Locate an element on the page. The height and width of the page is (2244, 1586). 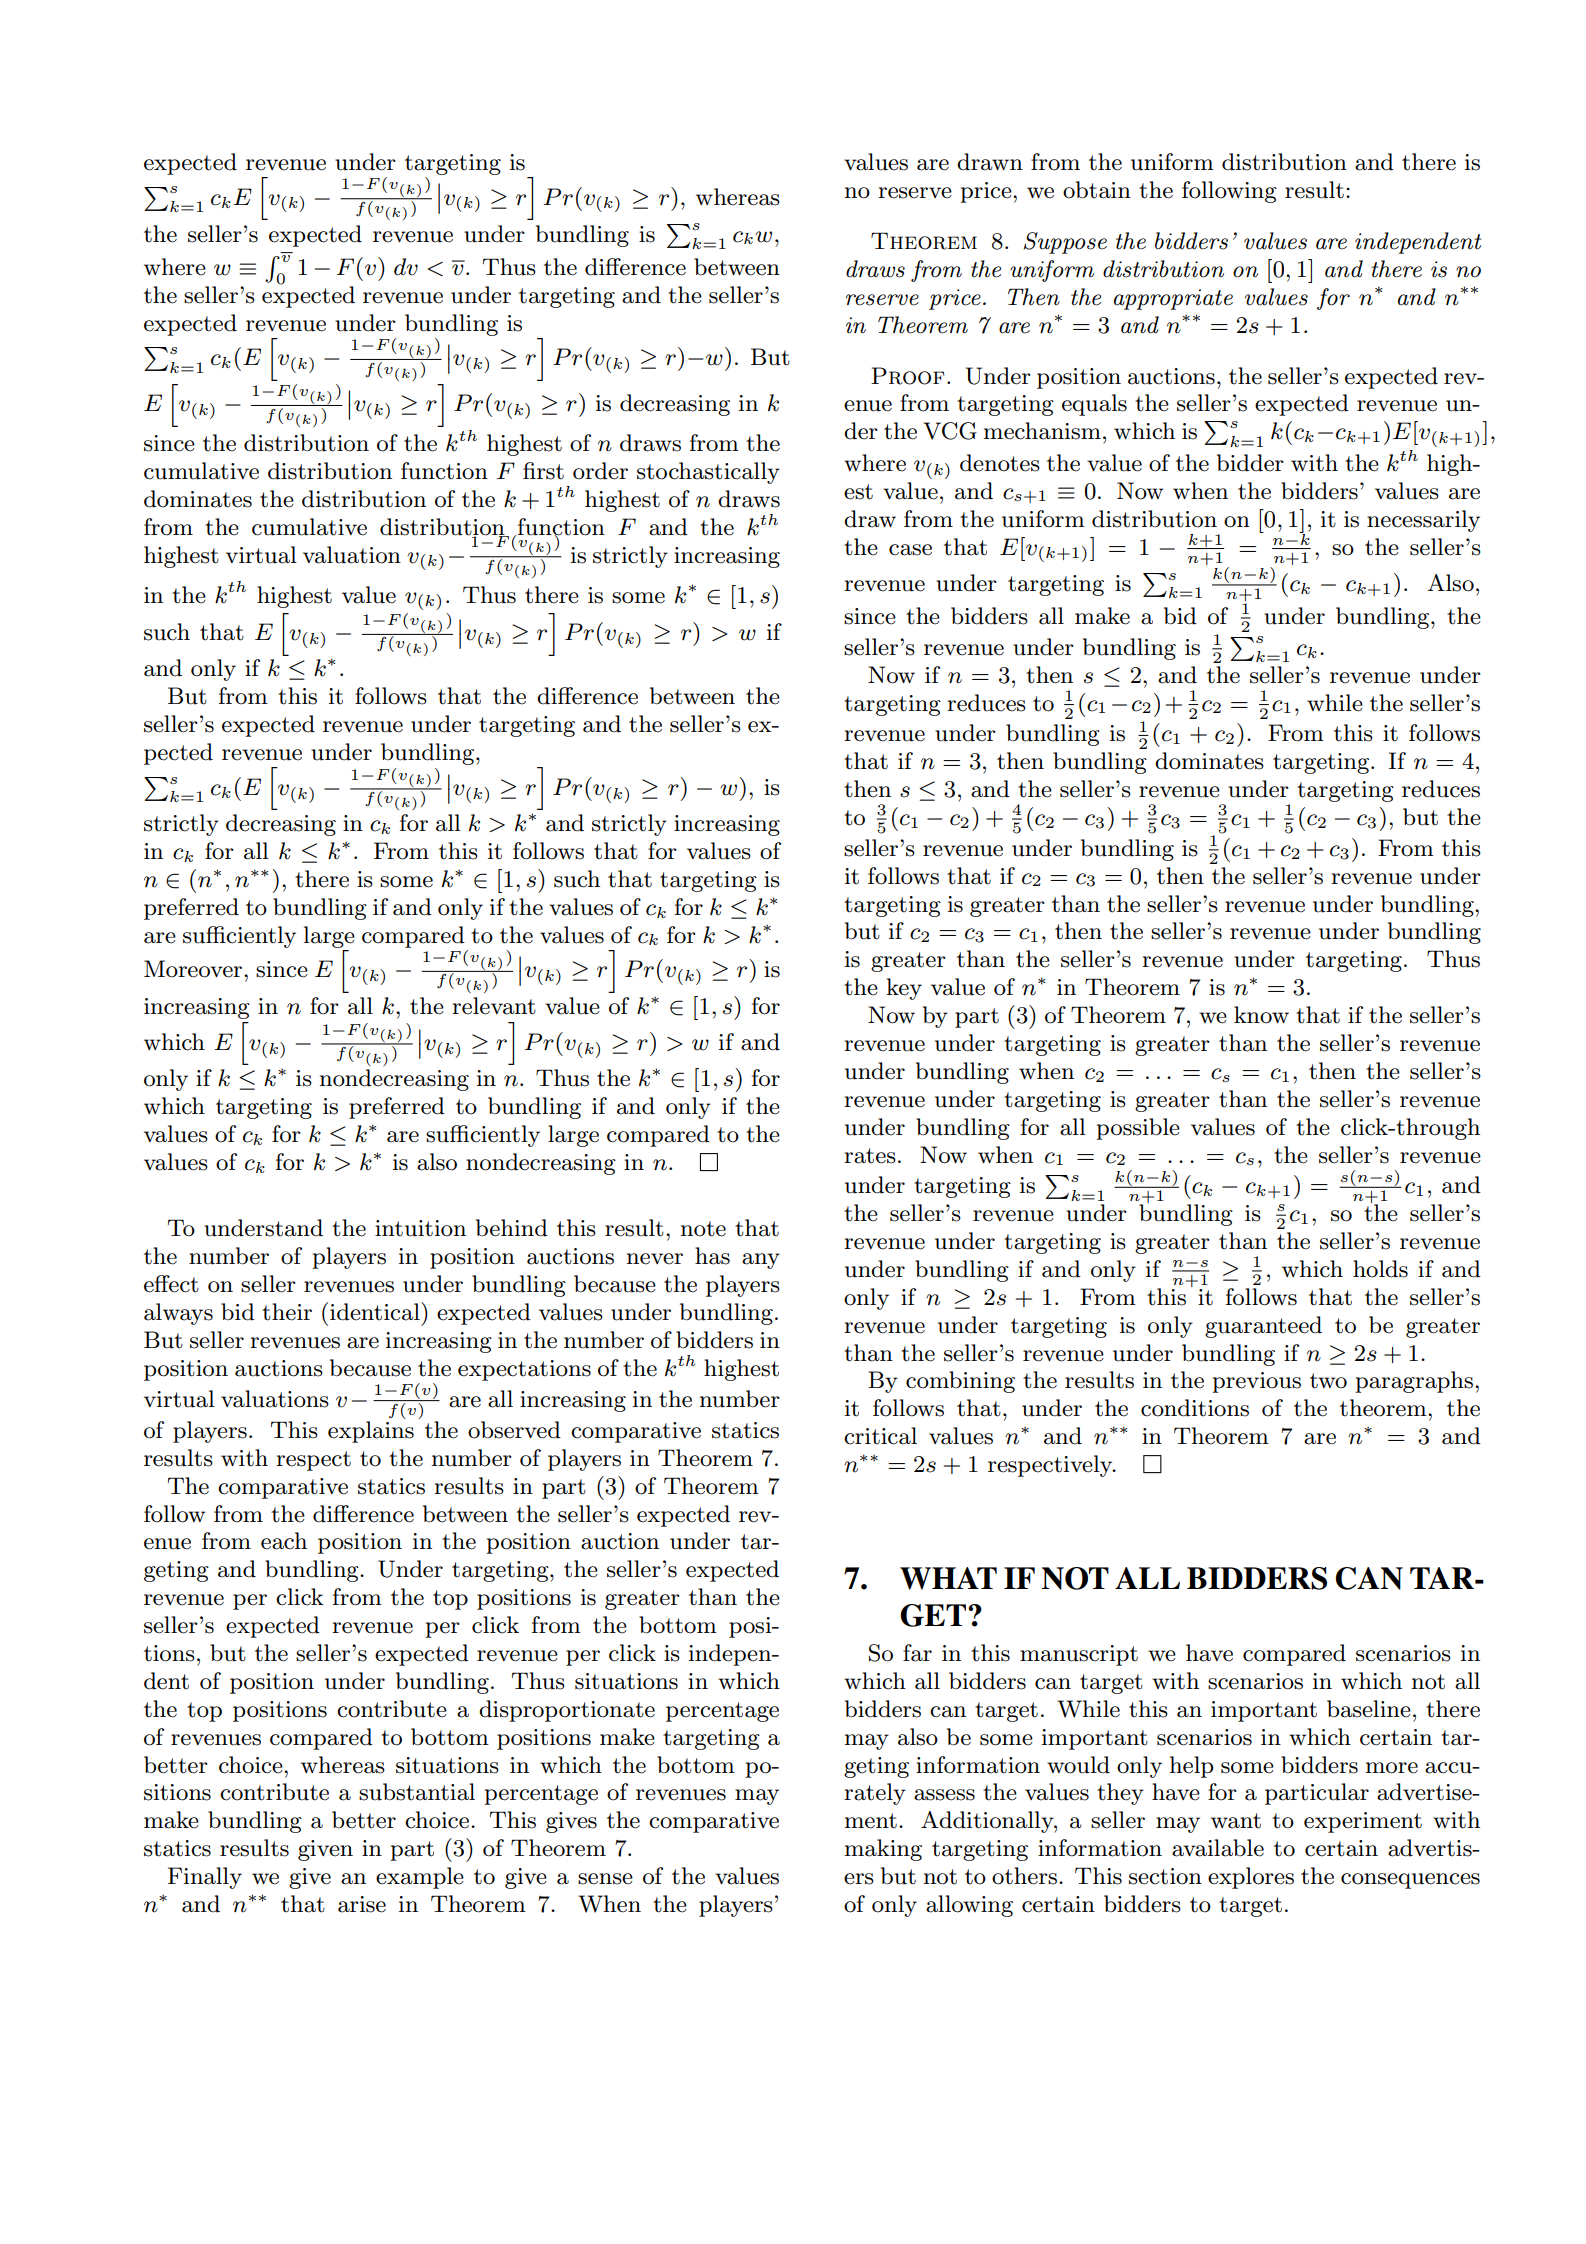
arise is located at coordinates (362, 1904).
